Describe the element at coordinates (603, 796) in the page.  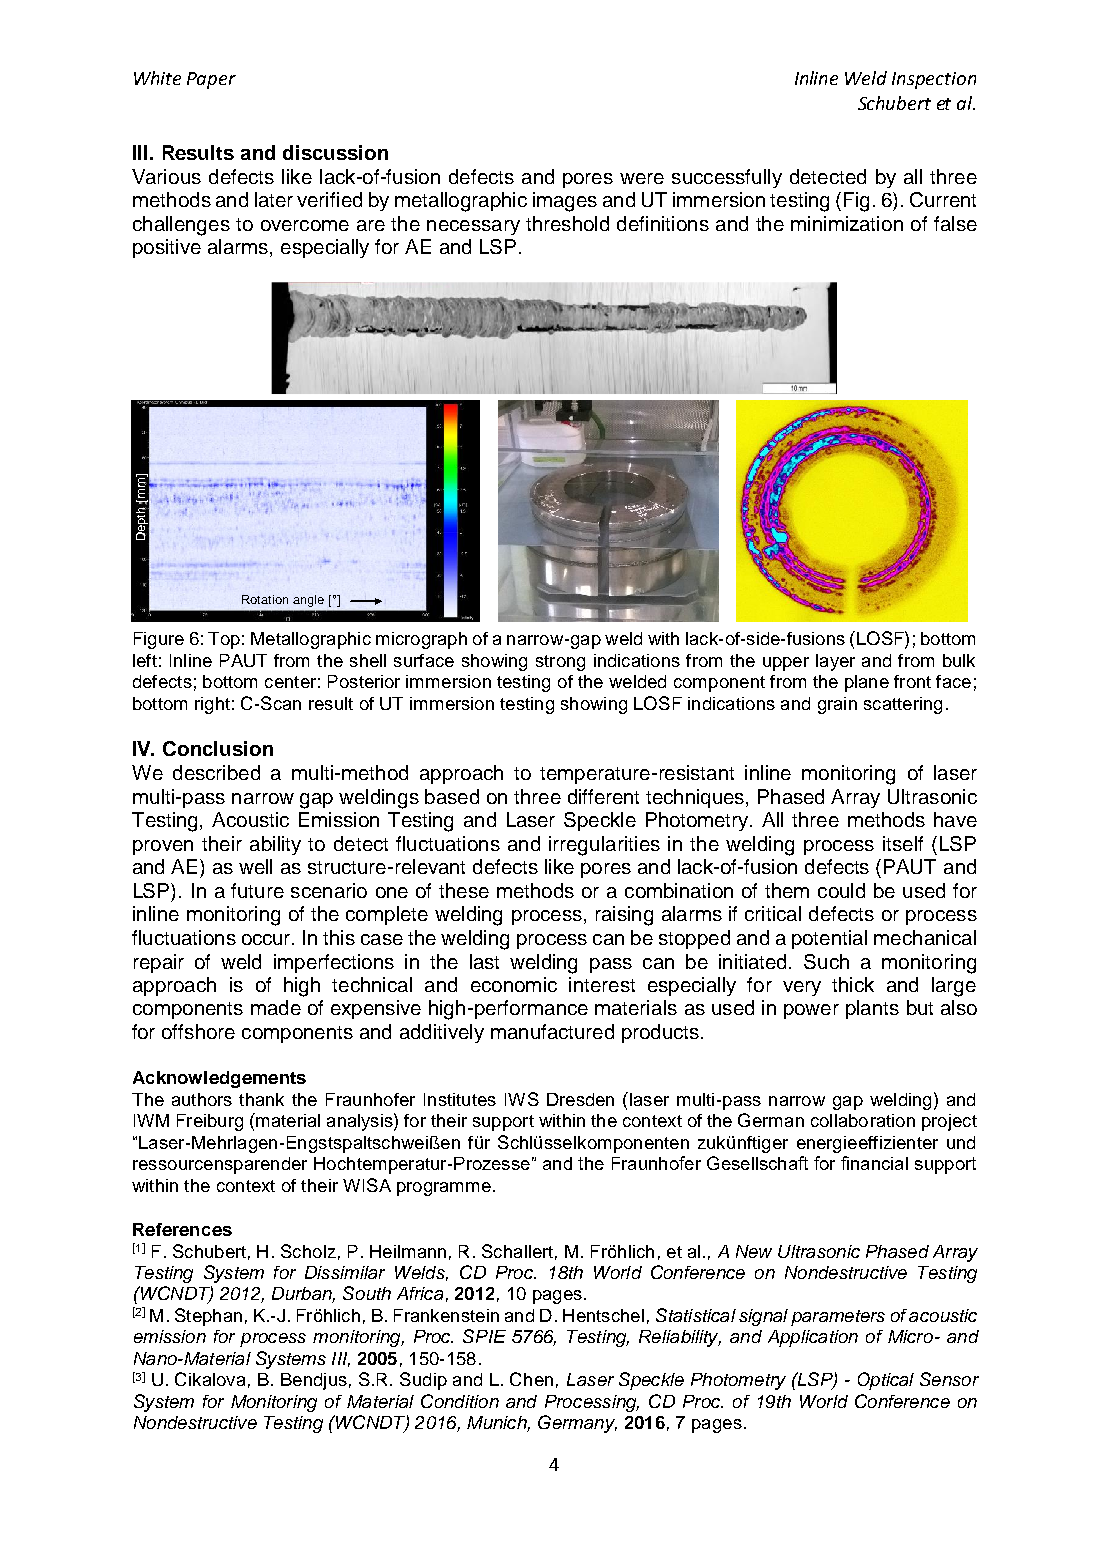
I see `different` at that location.
